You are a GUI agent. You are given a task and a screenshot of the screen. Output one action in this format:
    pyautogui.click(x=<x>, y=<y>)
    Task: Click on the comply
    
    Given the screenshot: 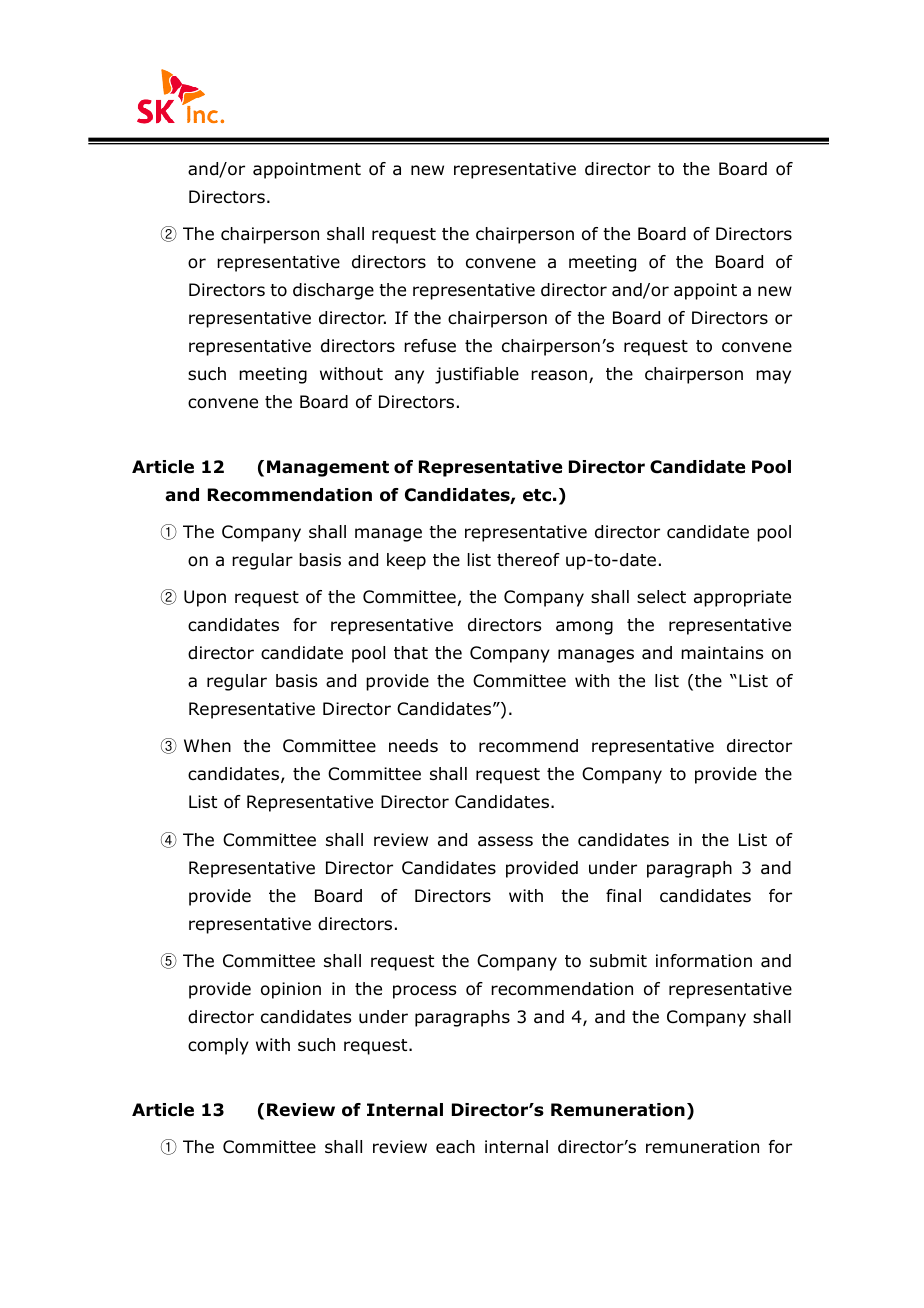 What is the action you would take?
    pyautogui.click(x=218, y=1046)
